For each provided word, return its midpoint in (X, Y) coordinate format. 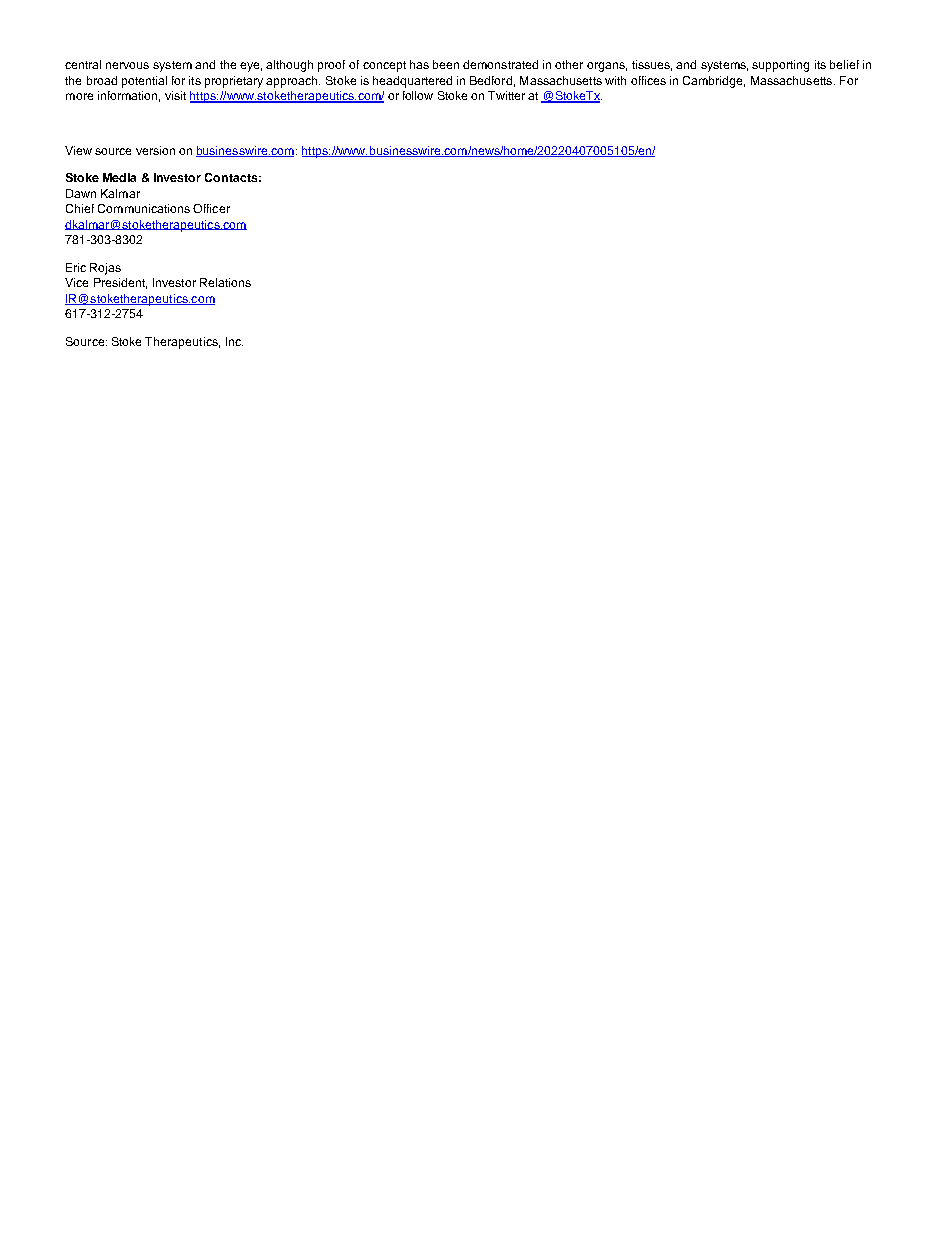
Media (119, 177)
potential (144, 82)
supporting (780, 66)
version (155, 150)
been (446, 64)
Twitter (506, 95)
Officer (211, 208)
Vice (76, 282)
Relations (225, 282)
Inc (234, 341)
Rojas (105, 269)
